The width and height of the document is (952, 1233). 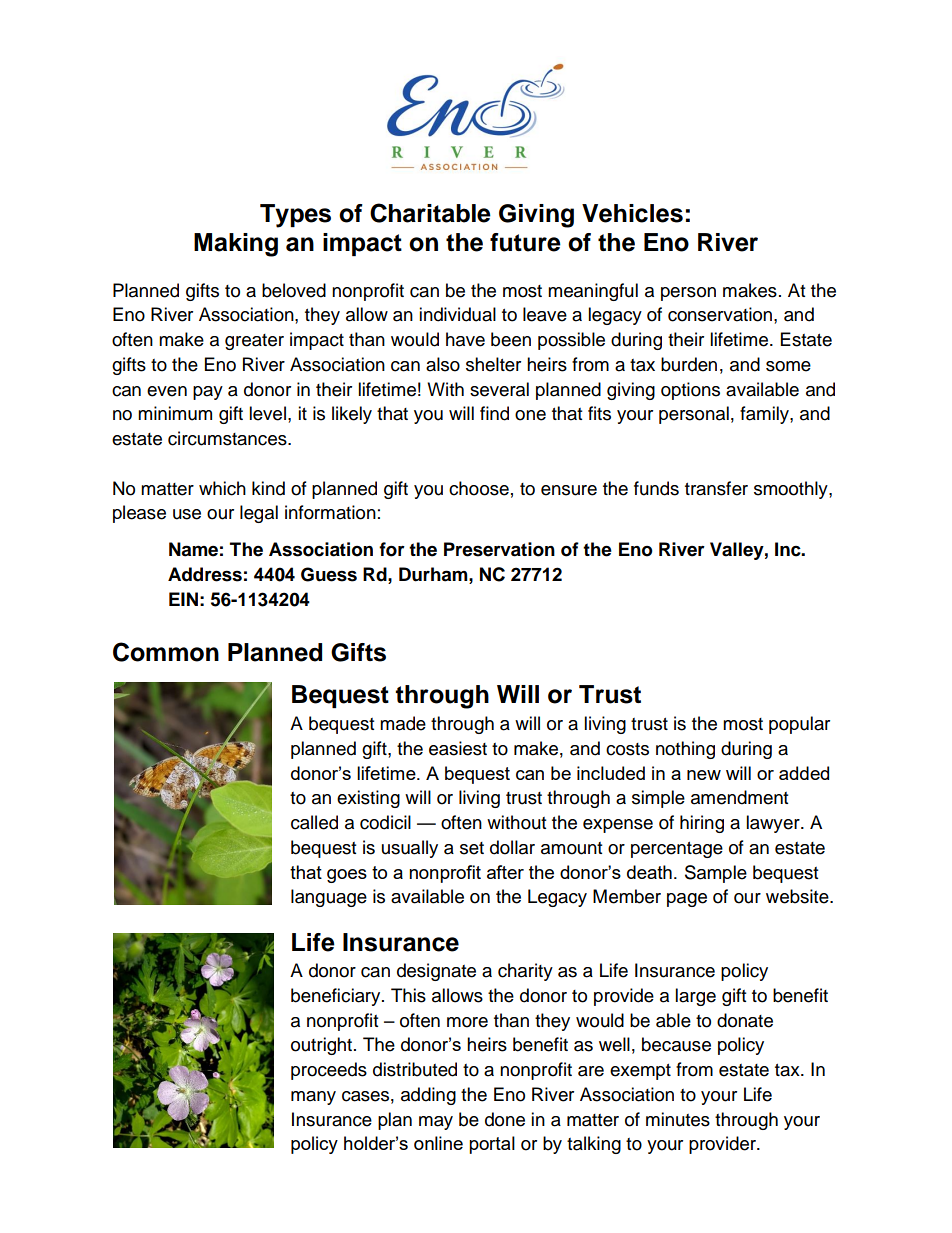 I want to click on called, so click(x=314, y=822).
